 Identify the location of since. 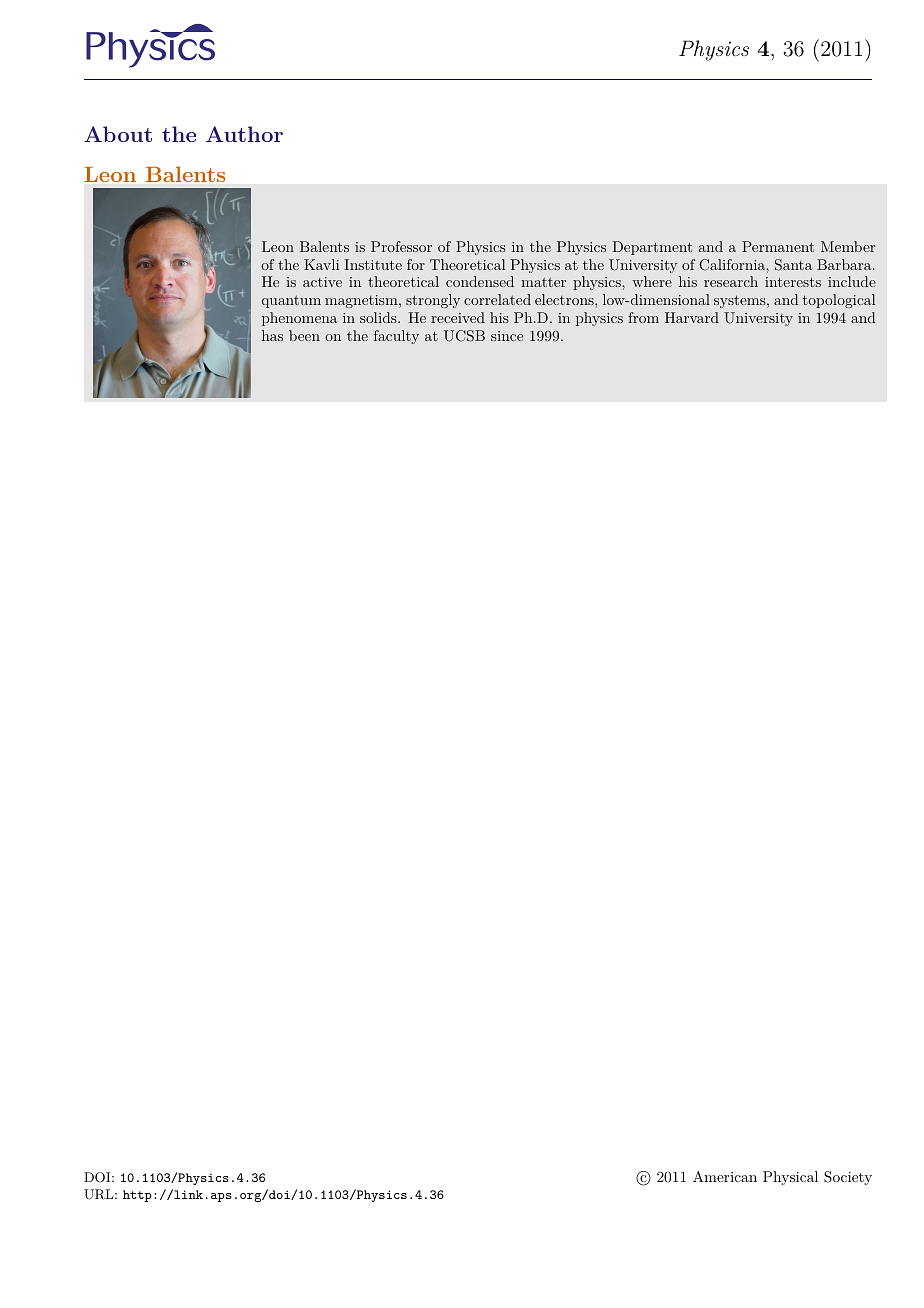
(507, 336).
